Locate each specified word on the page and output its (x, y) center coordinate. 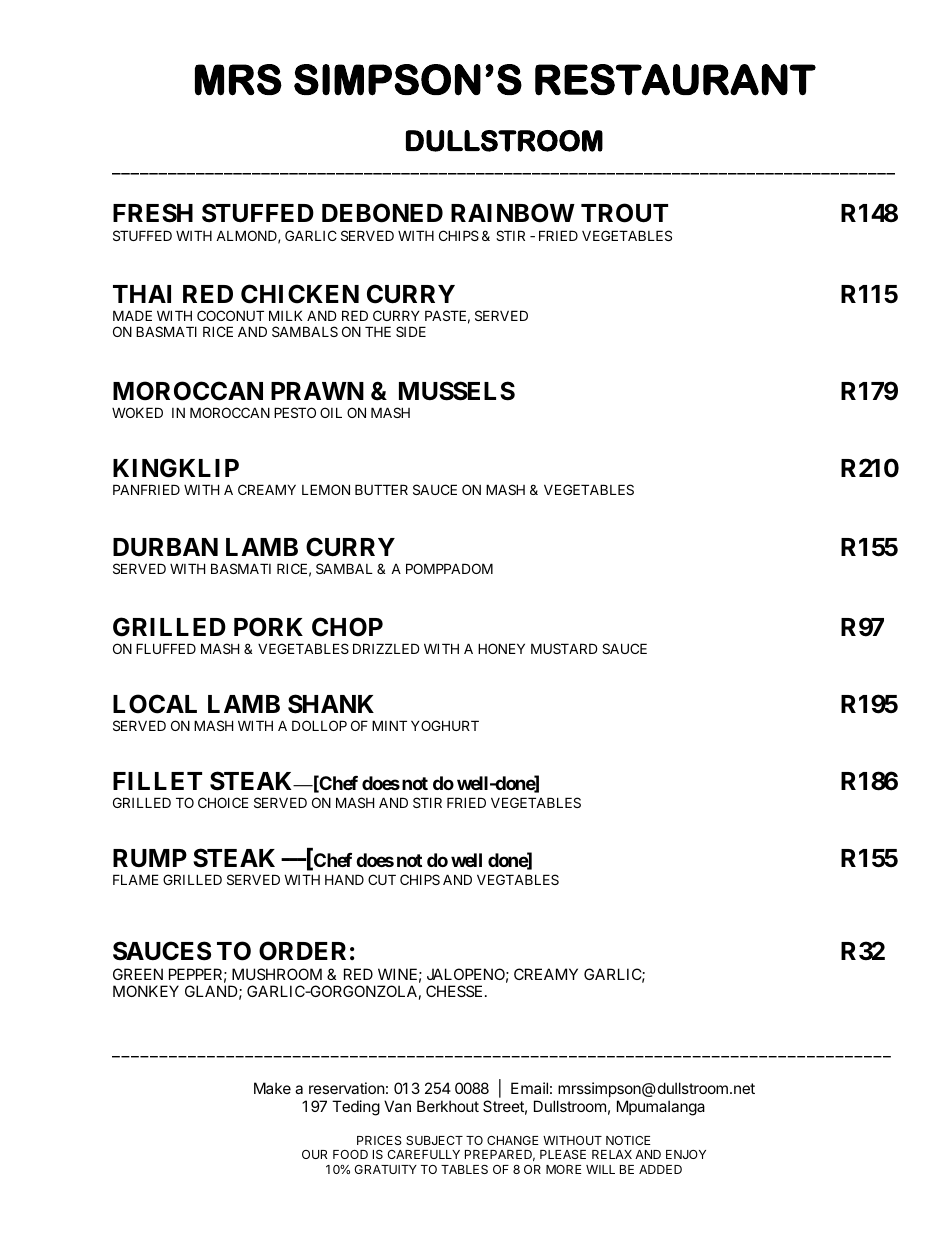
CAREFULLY (423, 1154)
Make (272, 1088)
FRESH (153, 213)
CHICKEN (300, 294)
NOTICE (628, 1140)
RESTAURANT (675, 80)
